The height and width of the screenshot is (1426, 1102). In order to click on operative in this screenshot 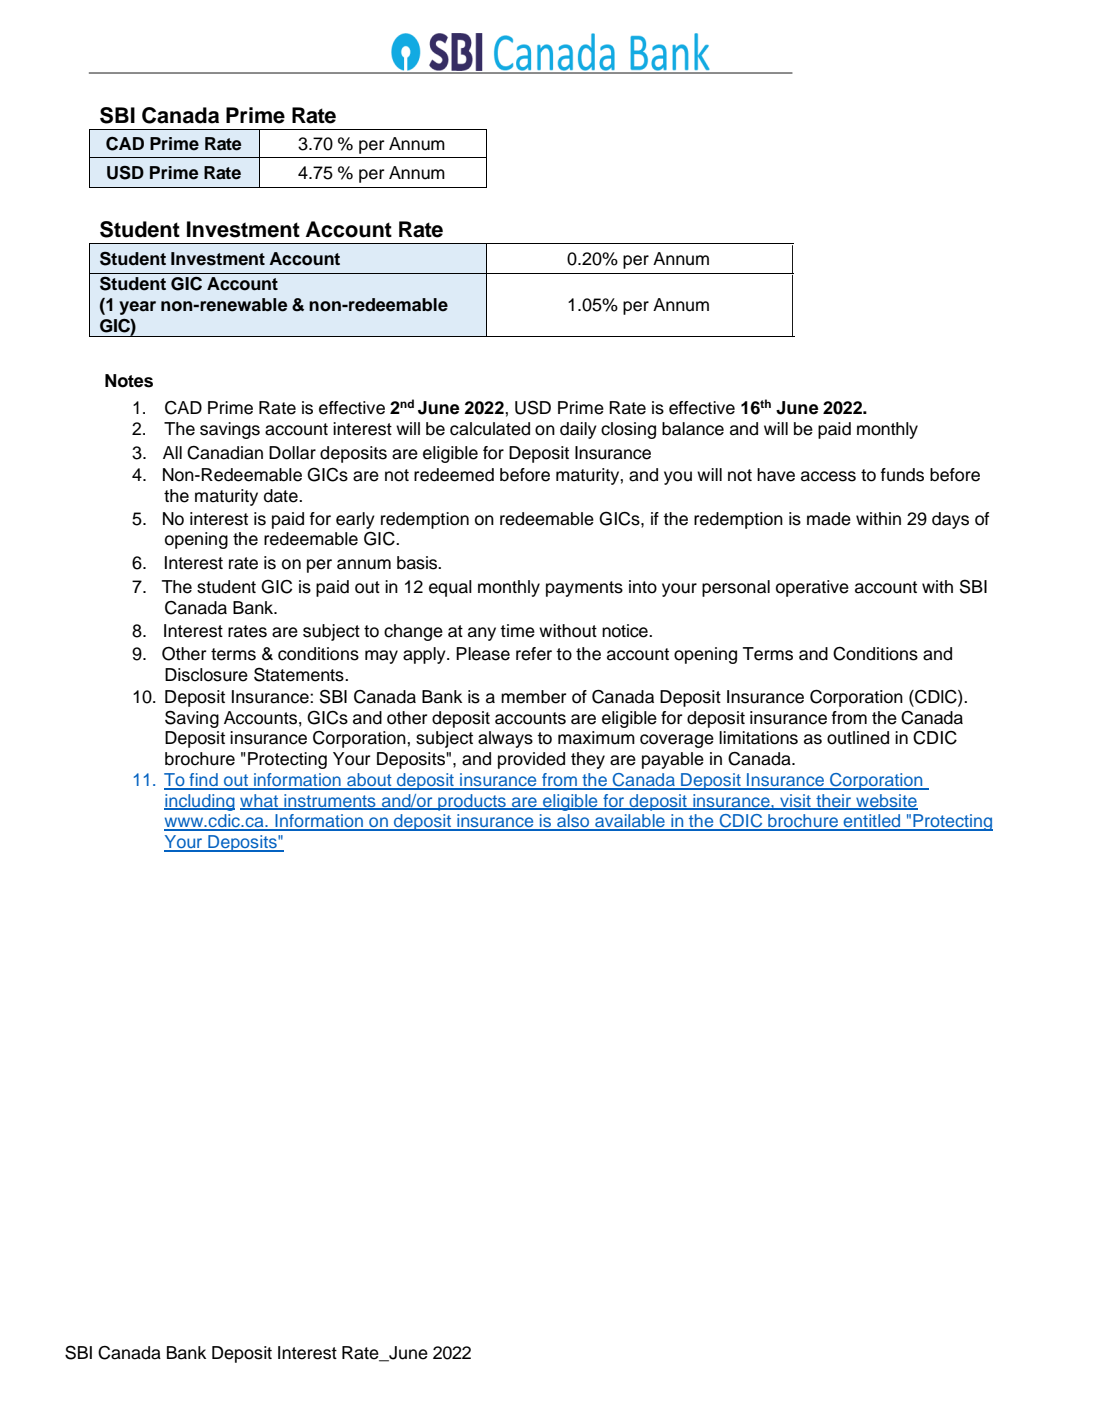, I will do `click(812, 588)`.
